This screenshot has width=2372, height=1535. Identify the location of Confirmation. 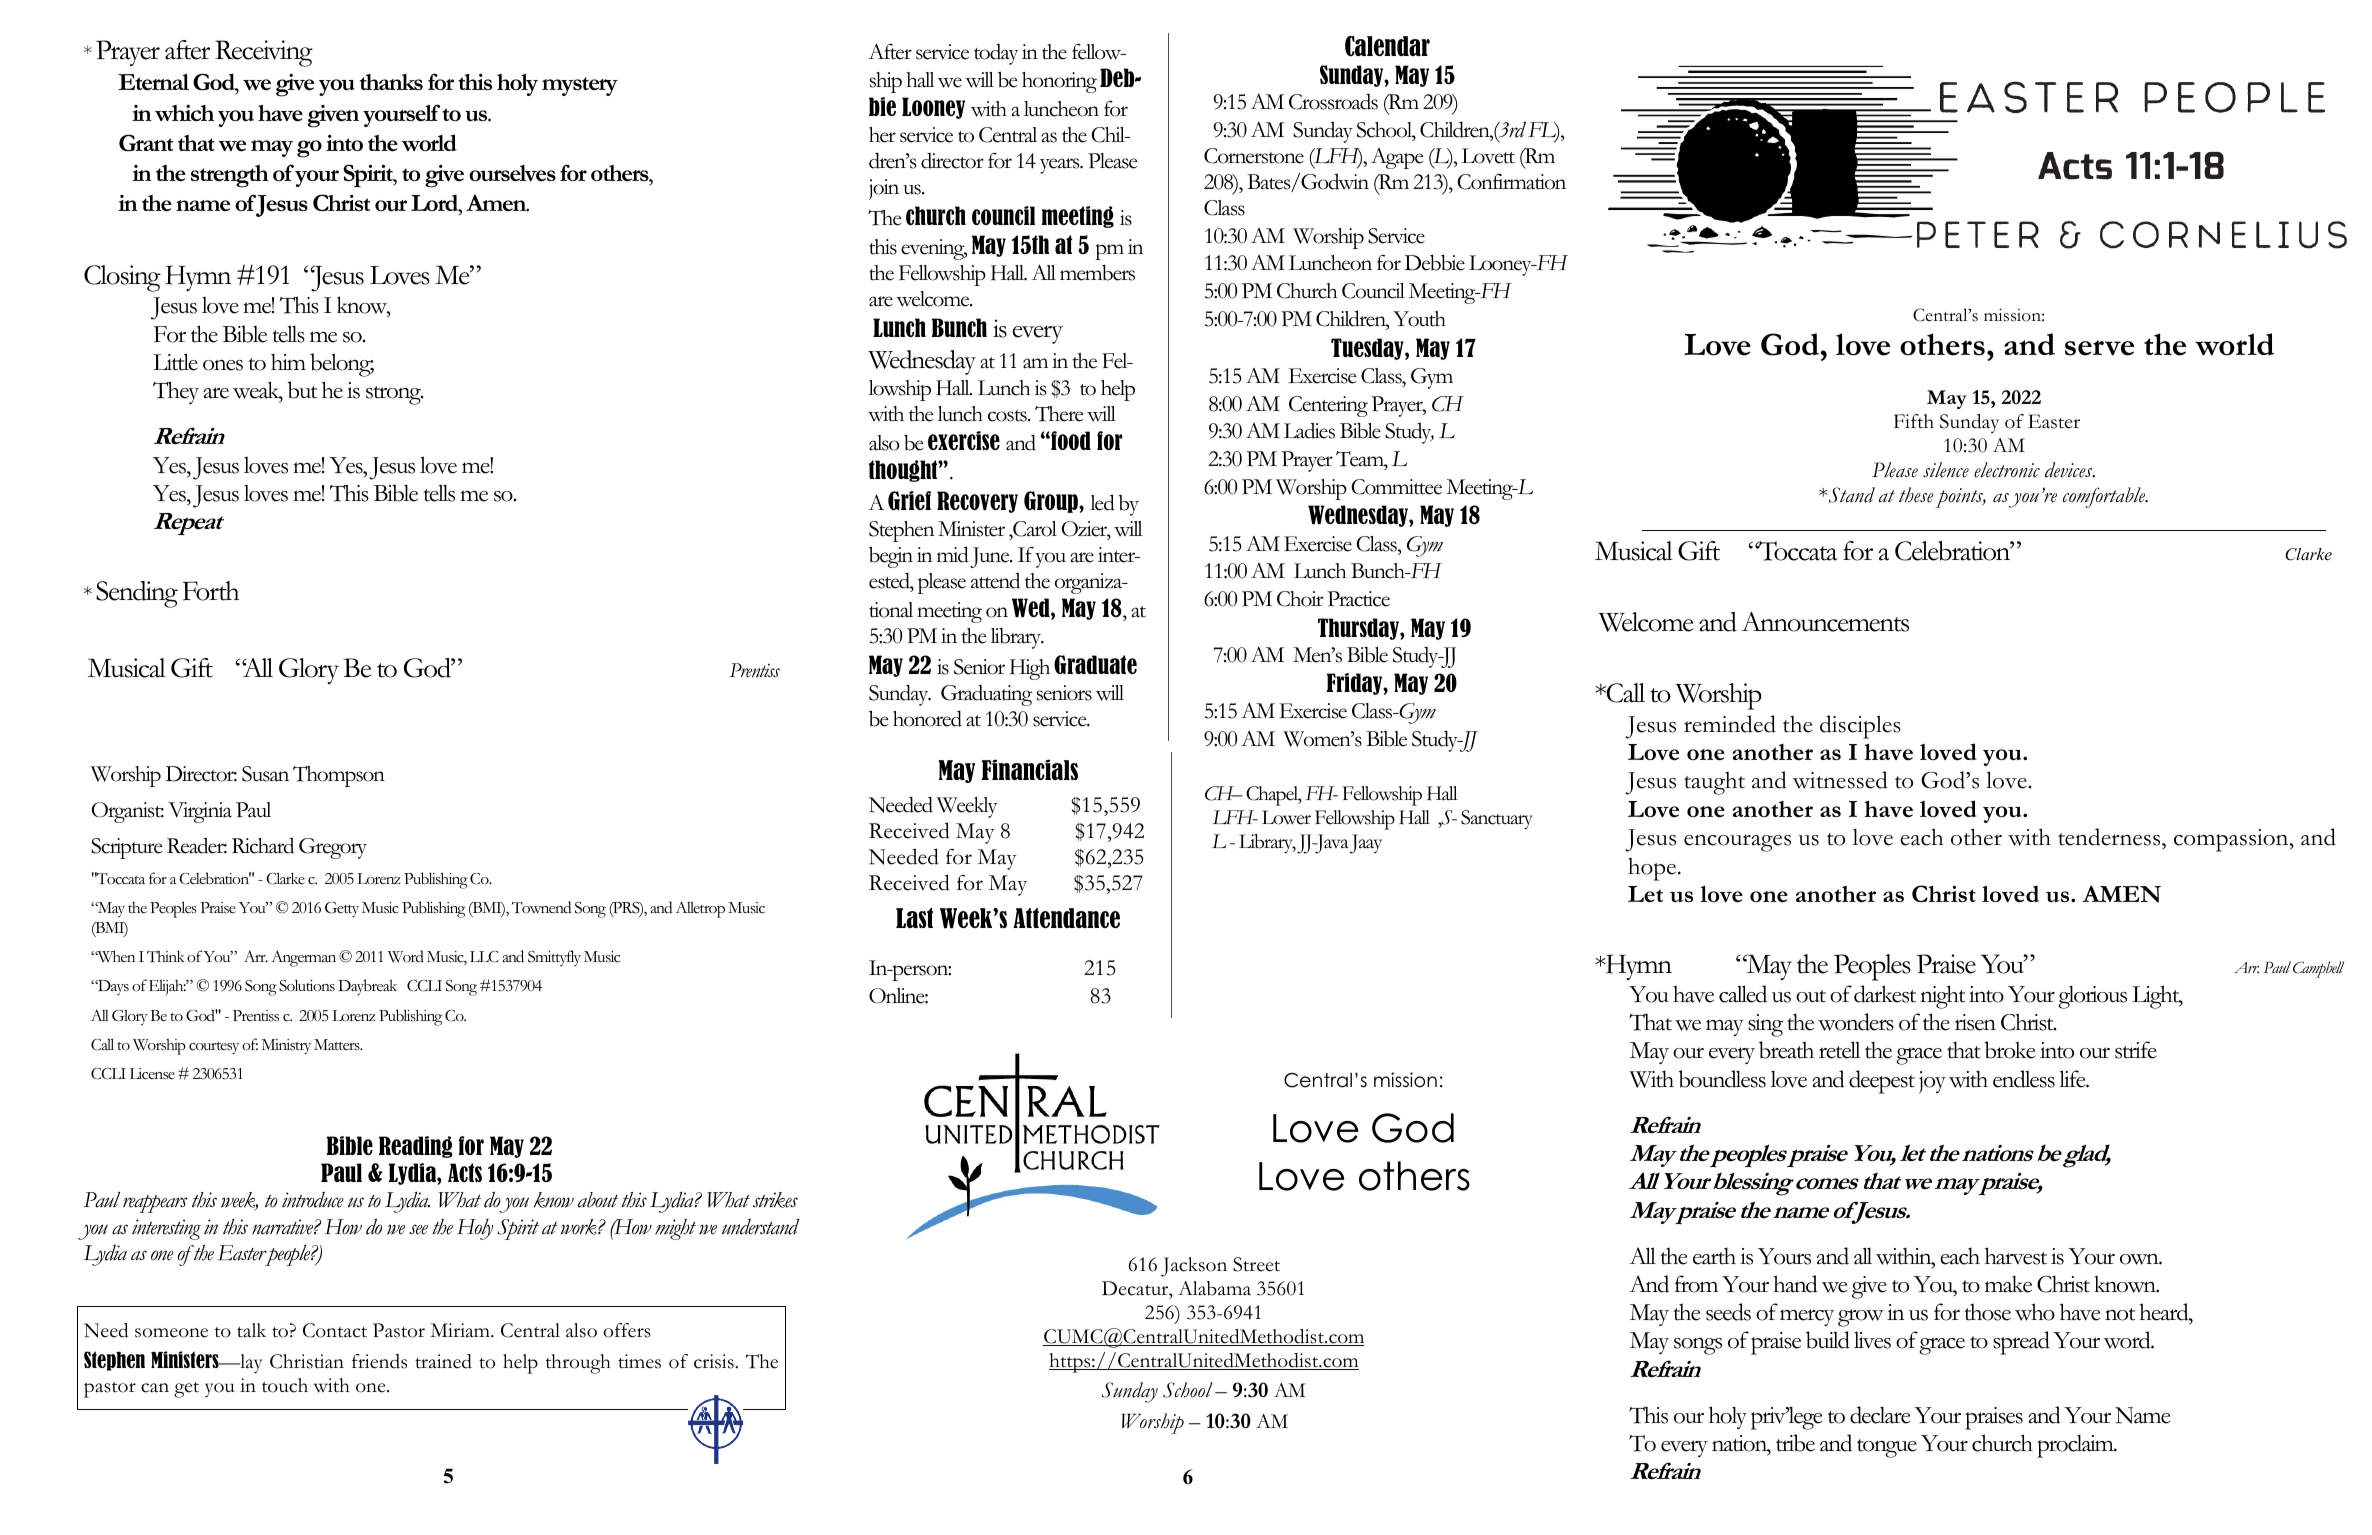
(1511, 182).
